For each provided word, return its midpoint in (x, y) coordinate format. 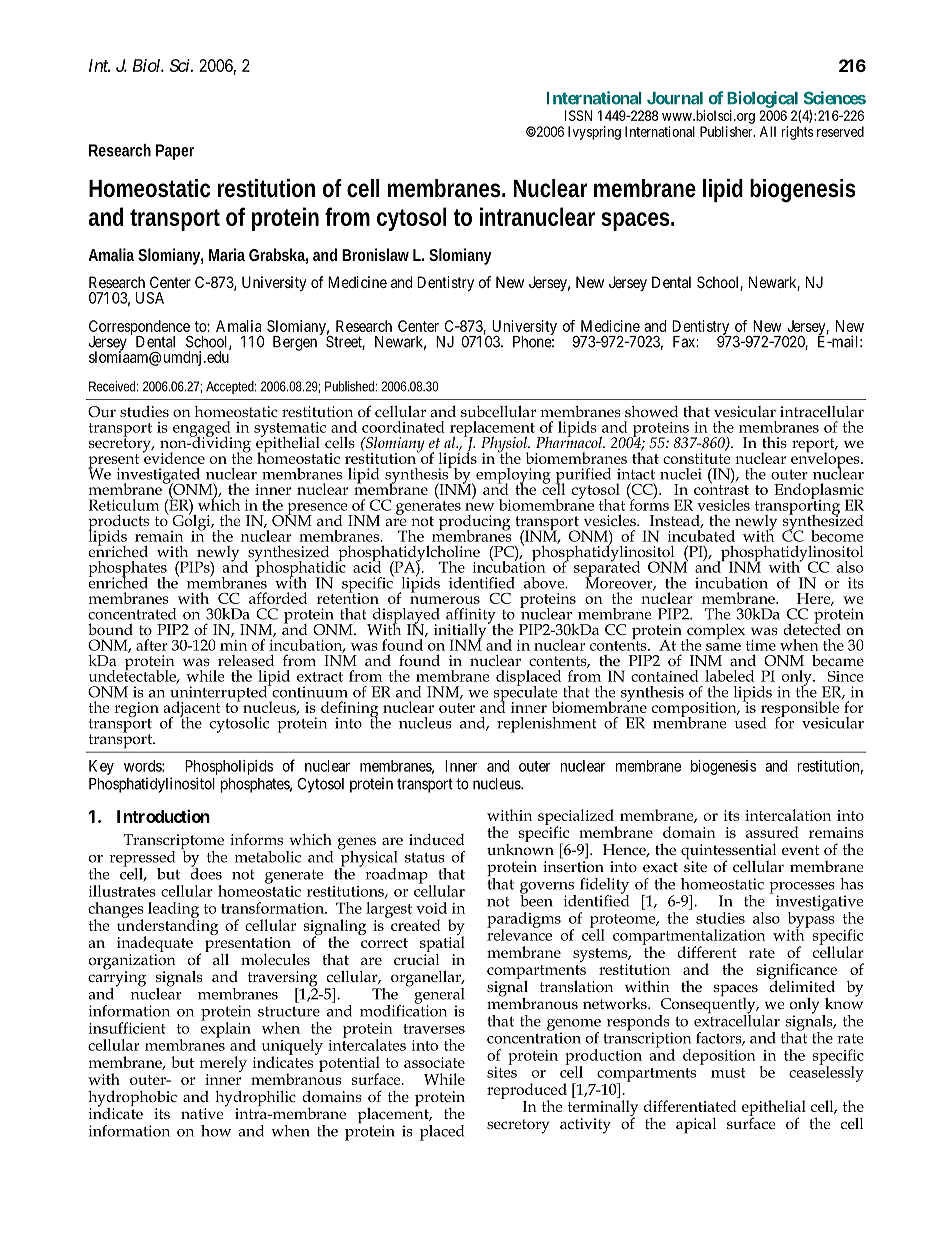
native (203, 1112)
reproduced (527, 1092)
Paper (175, 152)
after (152, 645)
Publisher (727, 131)
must (728, 1073)
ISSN (578, 115)
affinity (472, 617)
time (761, 645)
